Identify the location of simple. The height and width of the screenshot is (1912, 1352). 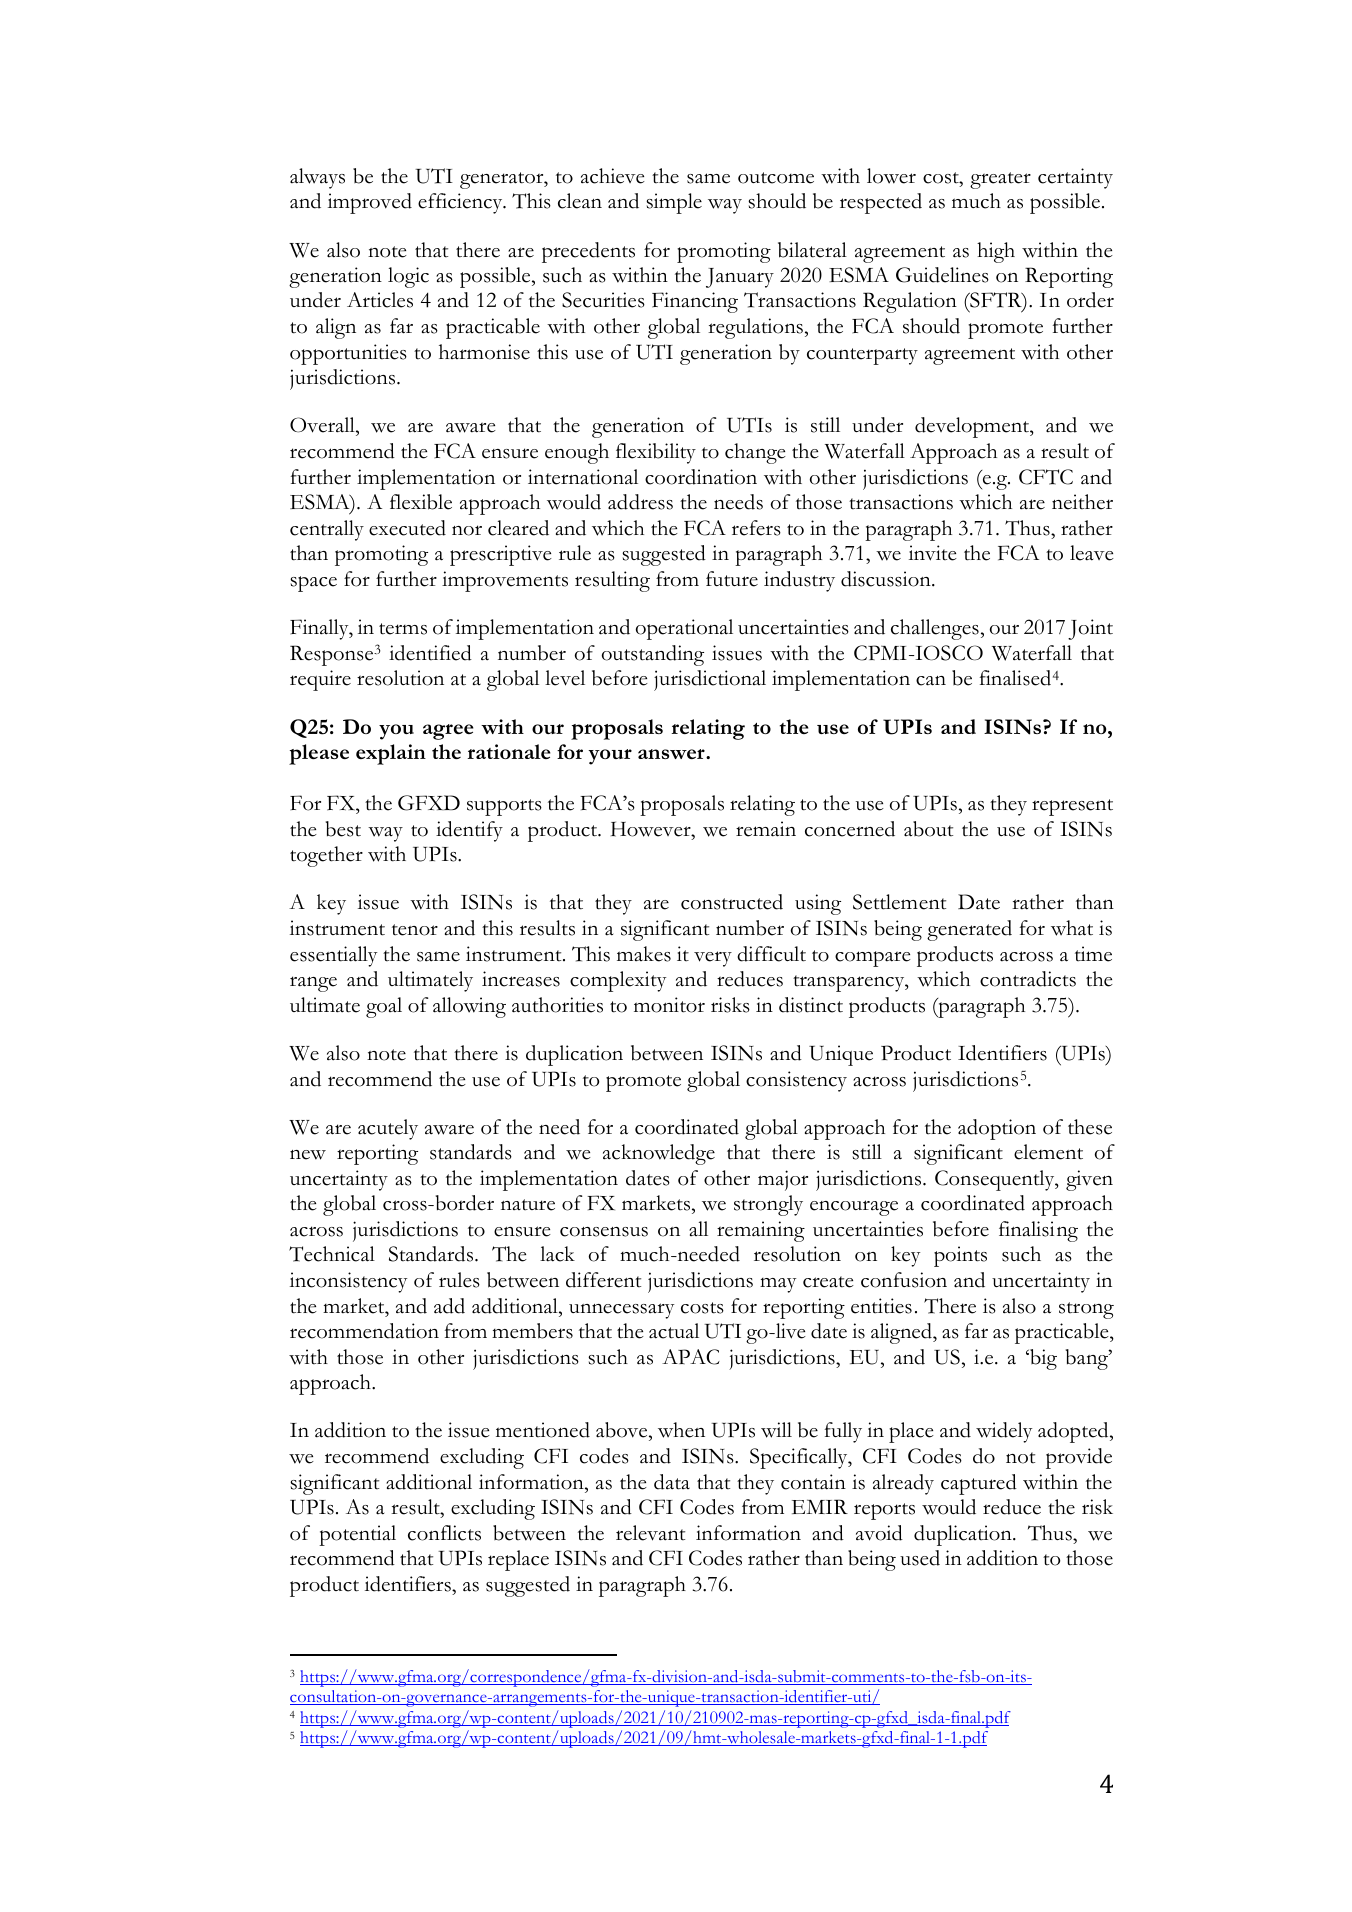
(674, 203).
